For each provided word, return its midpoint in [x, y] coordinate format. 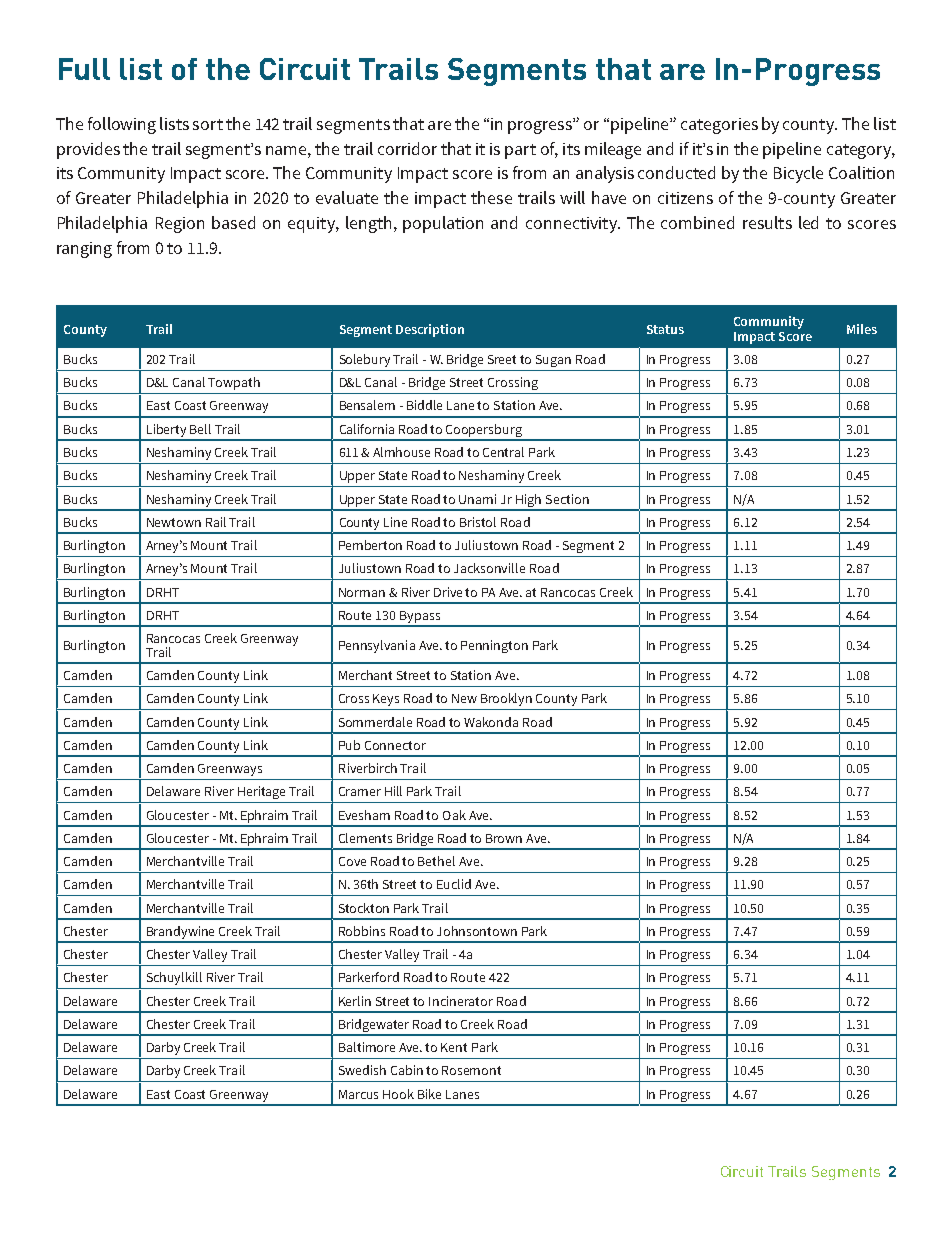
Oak [454, 815]
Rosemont [471, 1070]
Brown [504, 838]
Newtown [174, 522]
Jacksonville [489, 568]
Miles [862, 329]
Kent [454, 1047]
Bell [200, 429]
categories [719, 126]
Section [567, 499]
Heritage [261, 792]
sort [208, 124]
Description [430, 330]
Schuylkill [174, 978]
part [520, 151]
